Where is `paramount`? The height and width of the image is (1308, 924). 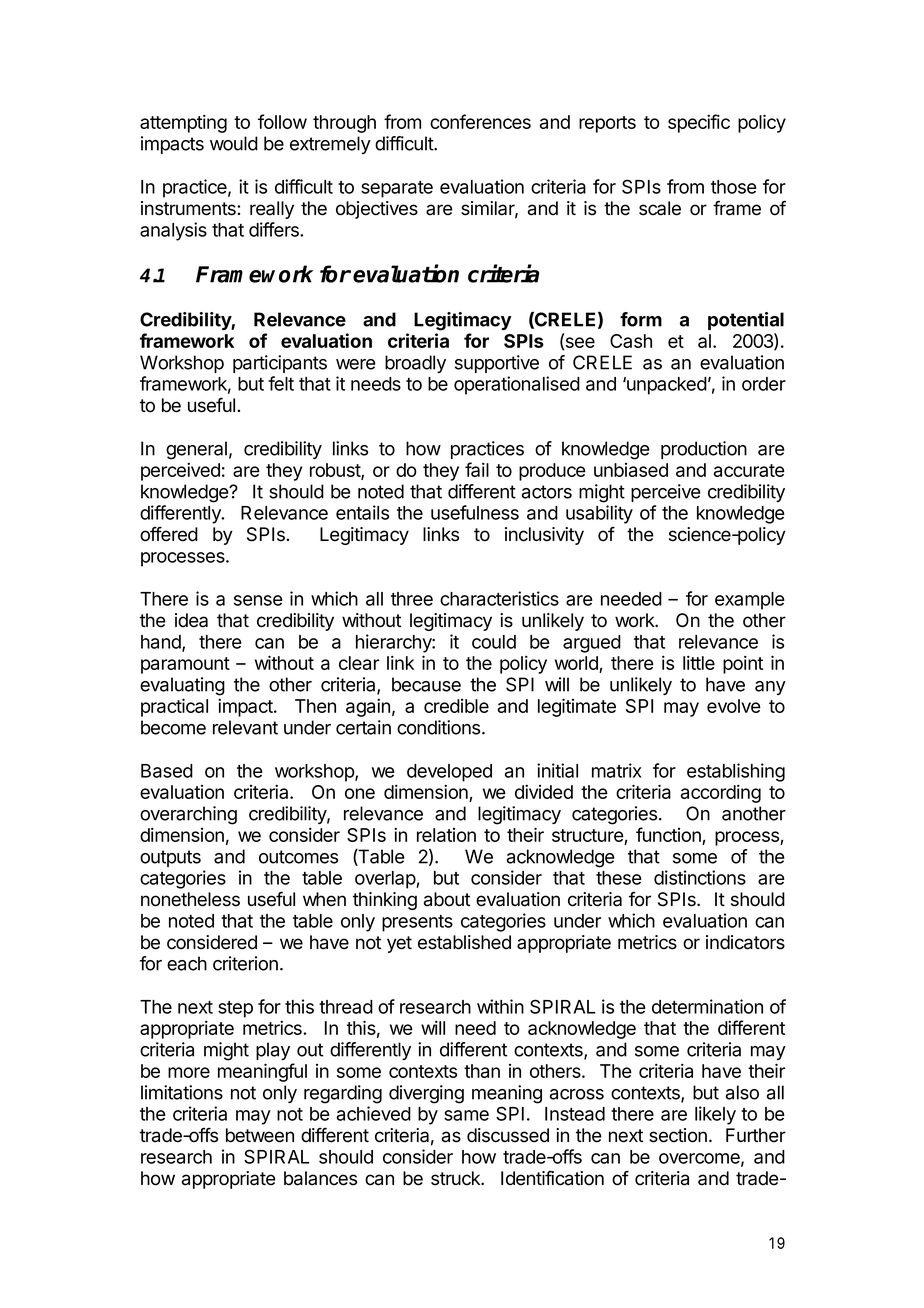
paramount is located at coordinates (185, 665).
